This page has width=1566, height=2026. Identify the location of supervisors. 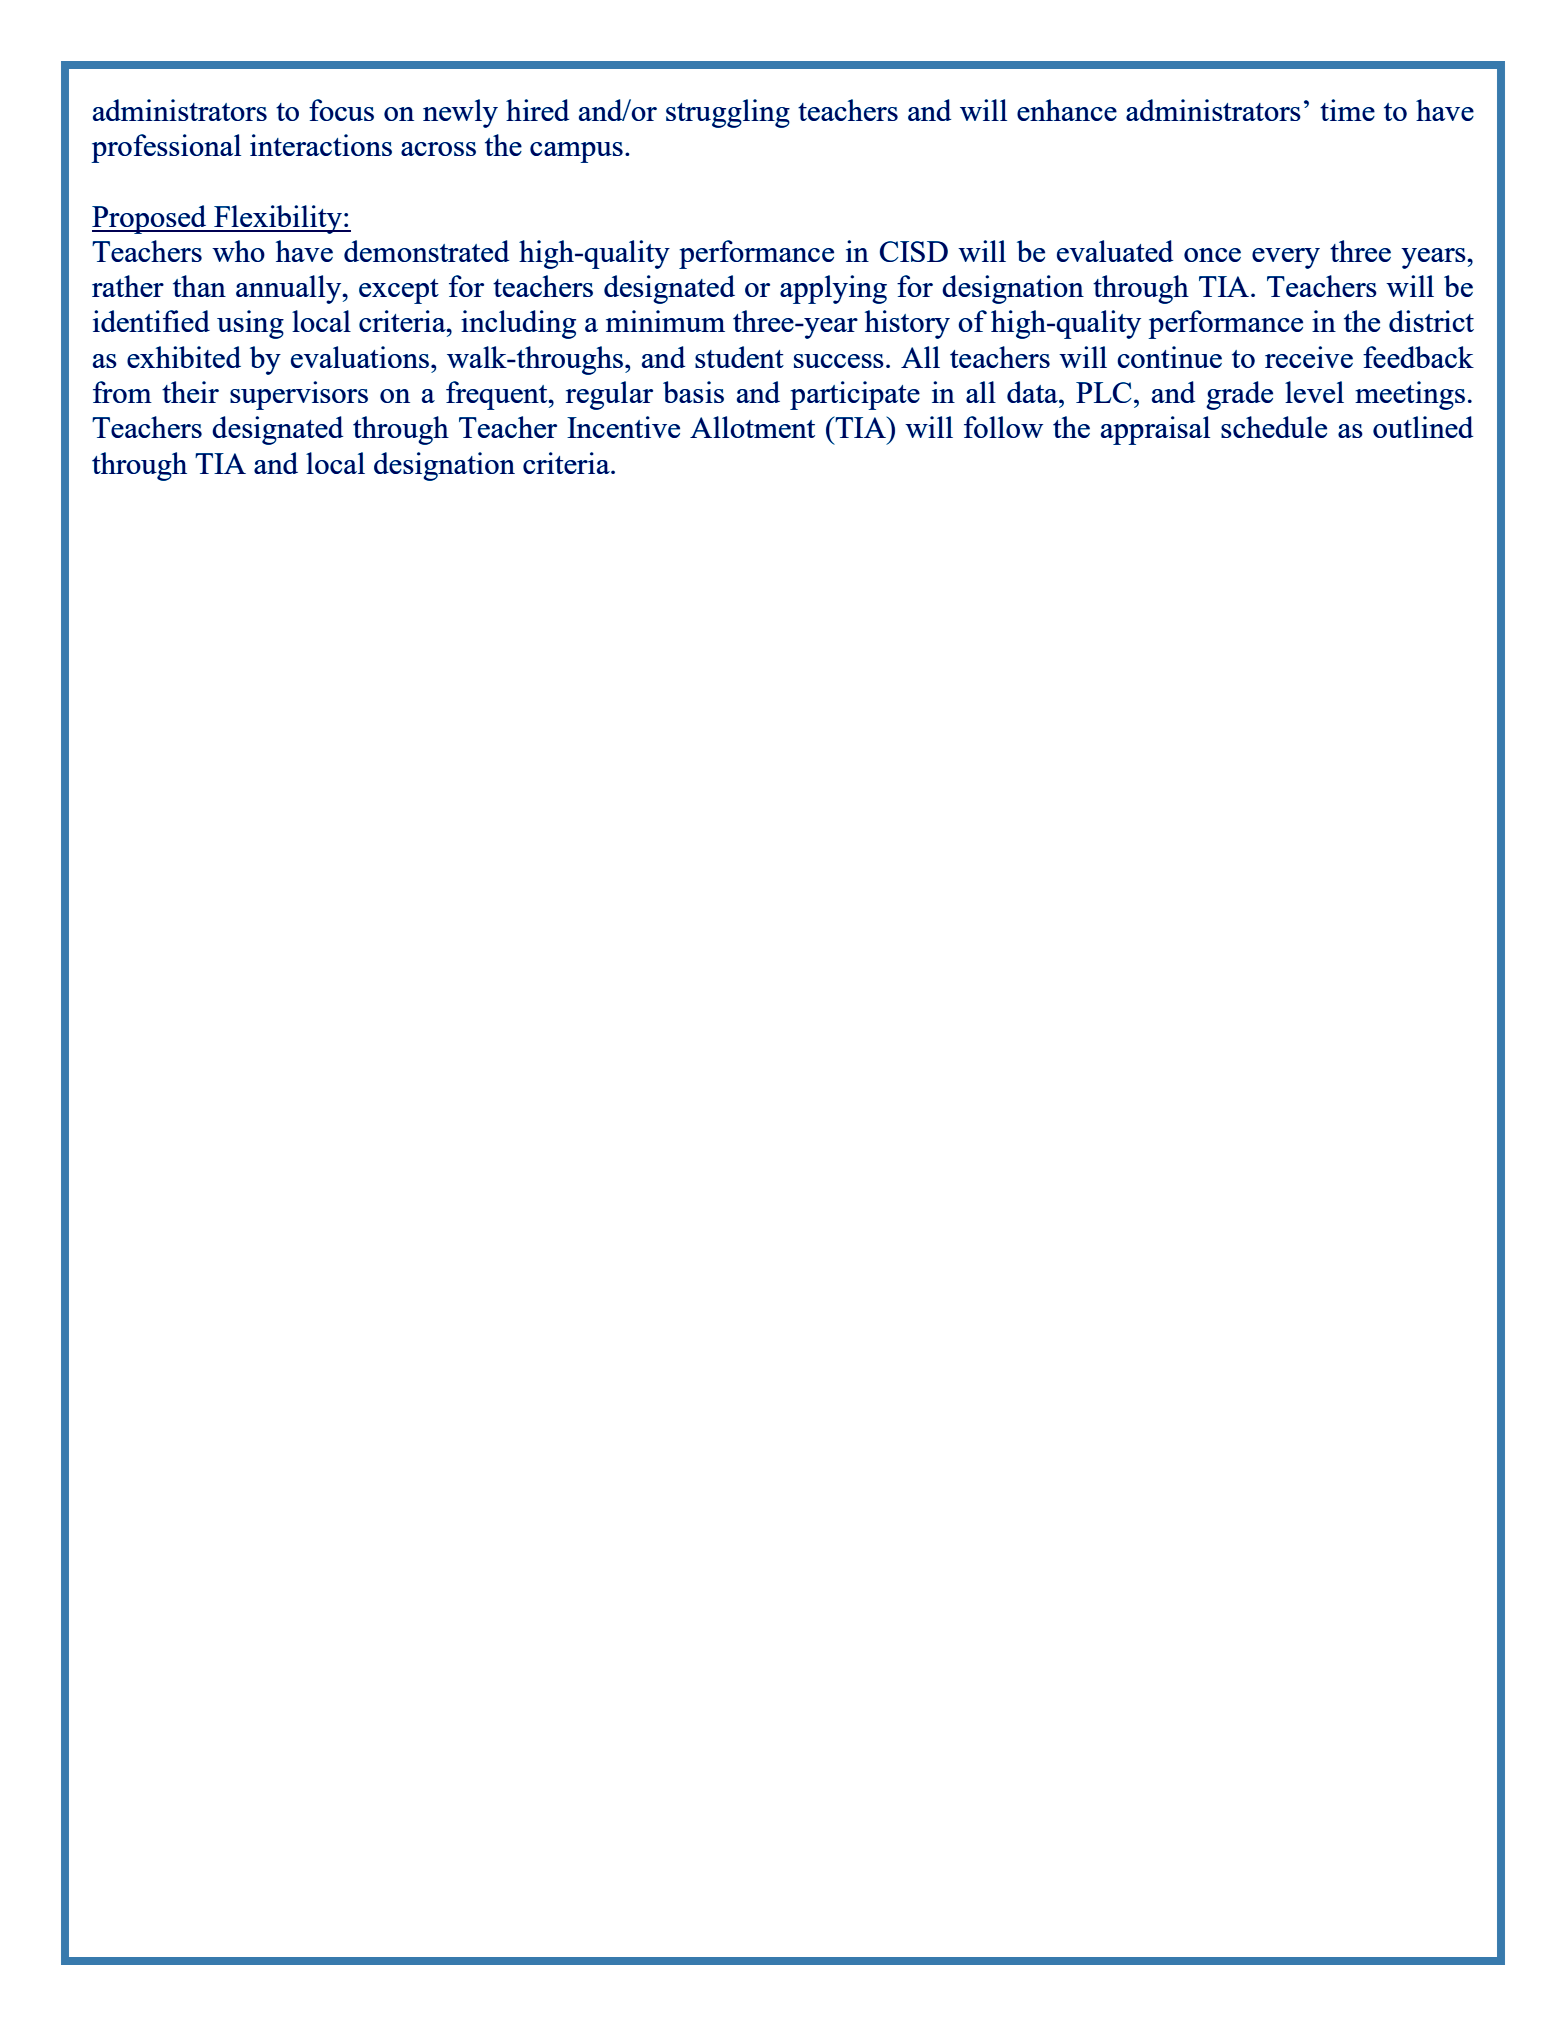
(299, 395).
